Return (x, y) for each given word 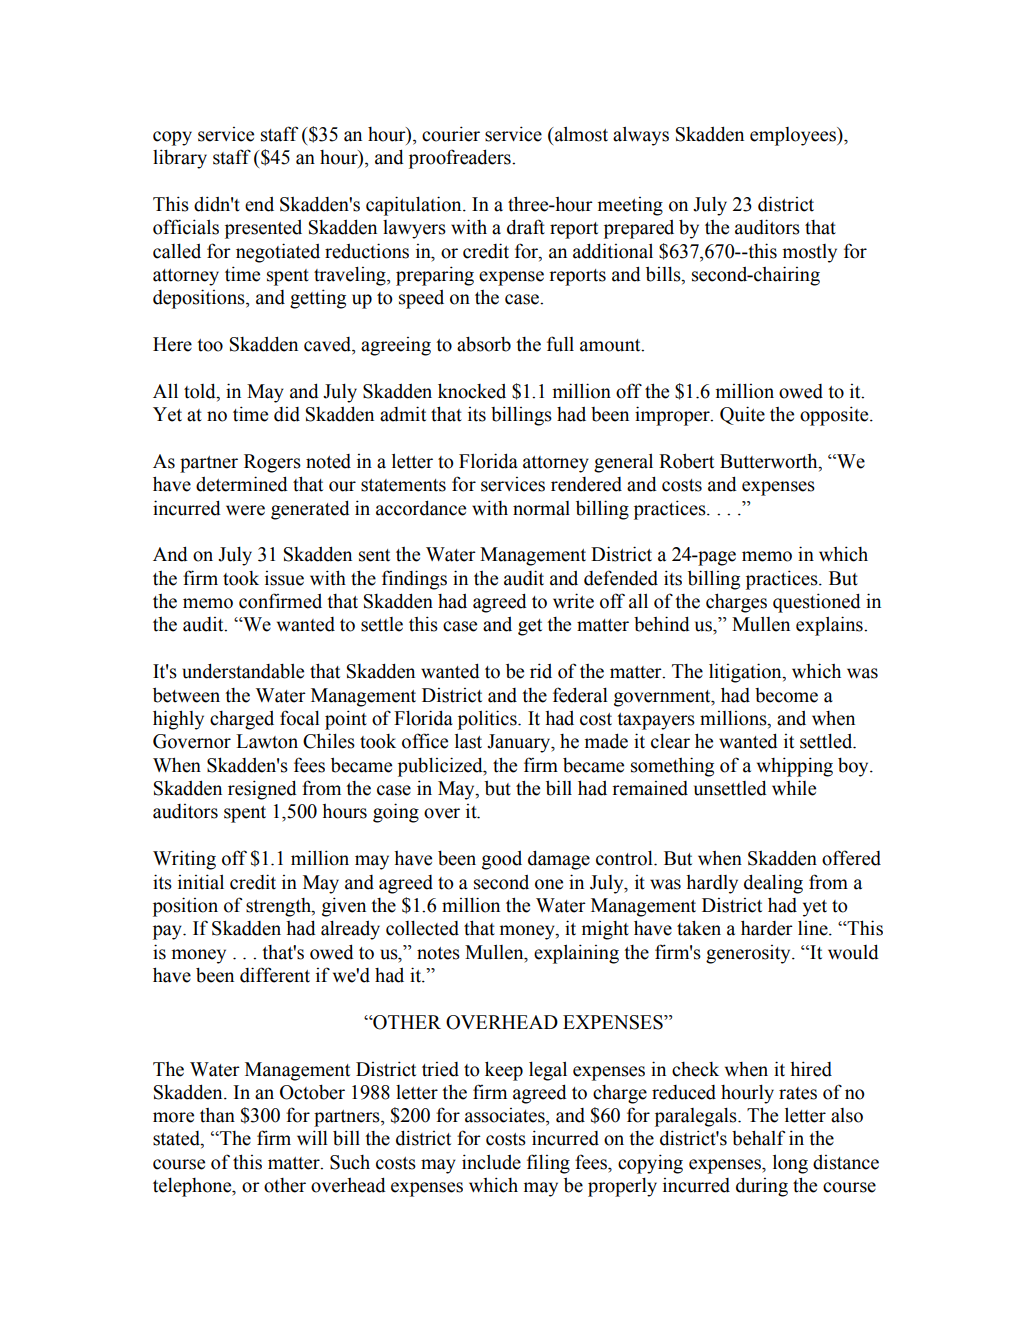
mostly (809, 253)
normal (541, 508)
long (790, 1164)
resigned (262, 790)
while (794, 788)
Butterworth (770, 462)
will (312, 1137)
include (491, 1162)
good (502, 860)
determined (242, 484)
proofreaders (461, 159)
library (180, 159)
